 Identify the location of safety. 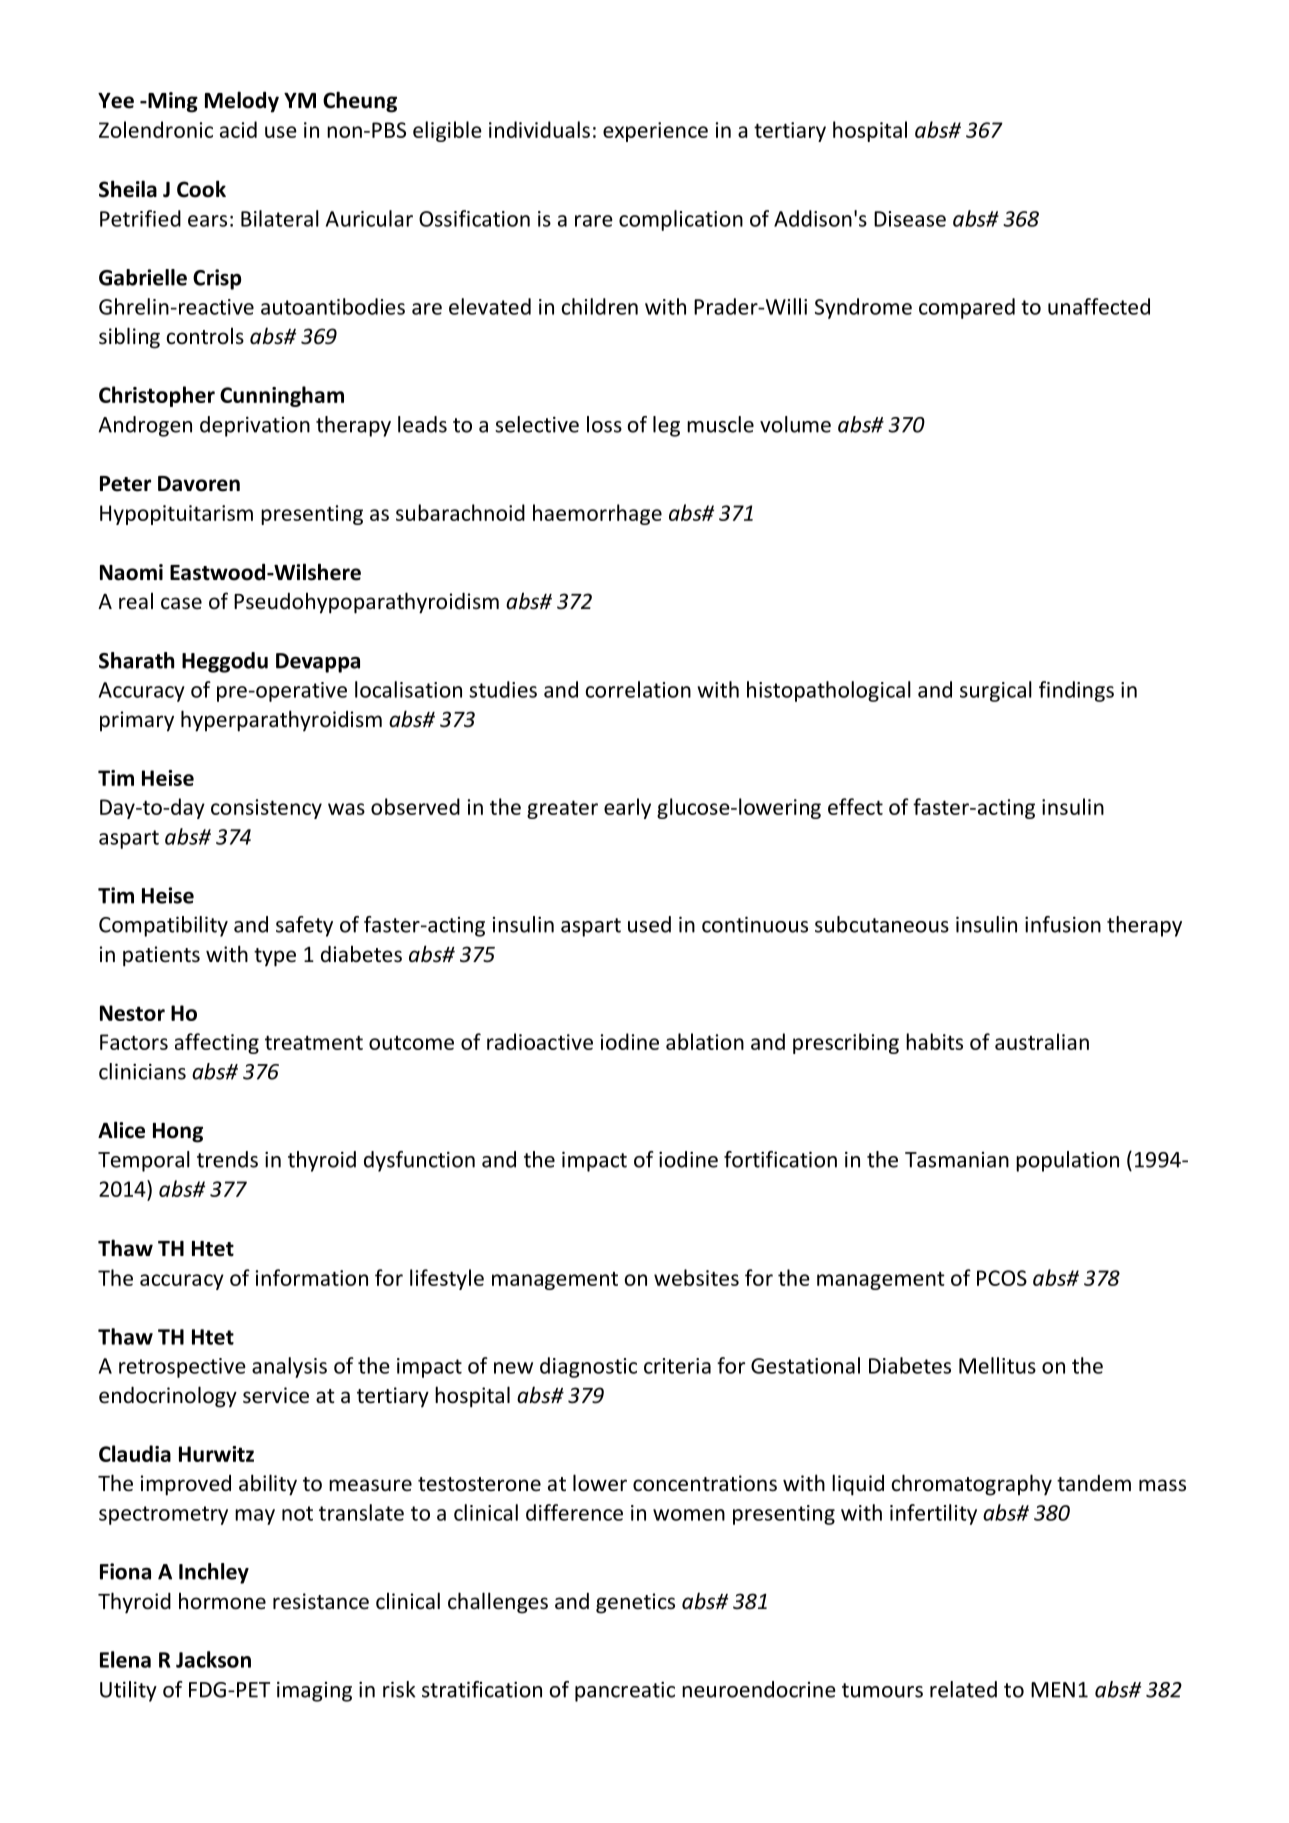
(304, 926).
